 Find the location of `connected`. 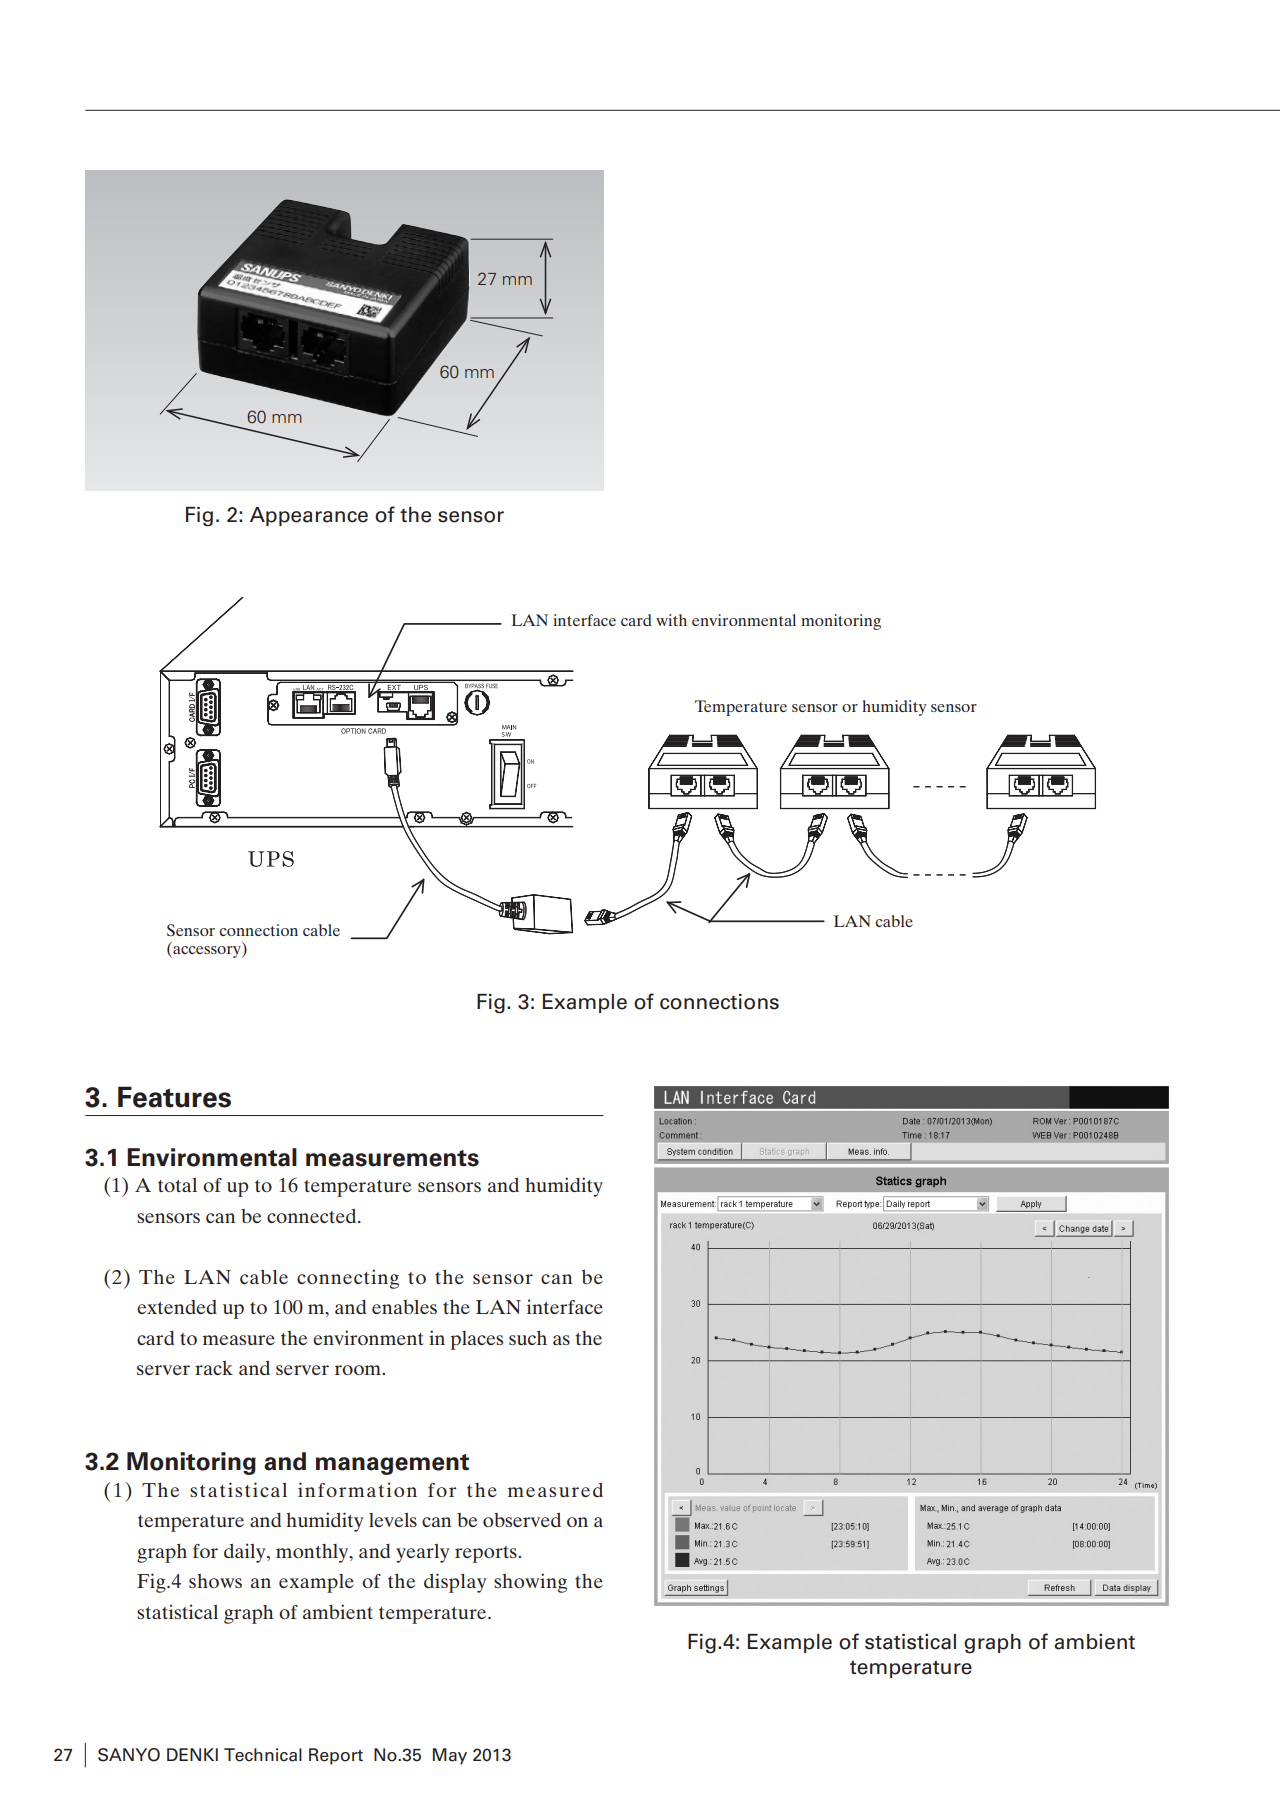

connected is located at coordinates (313, 1216).
